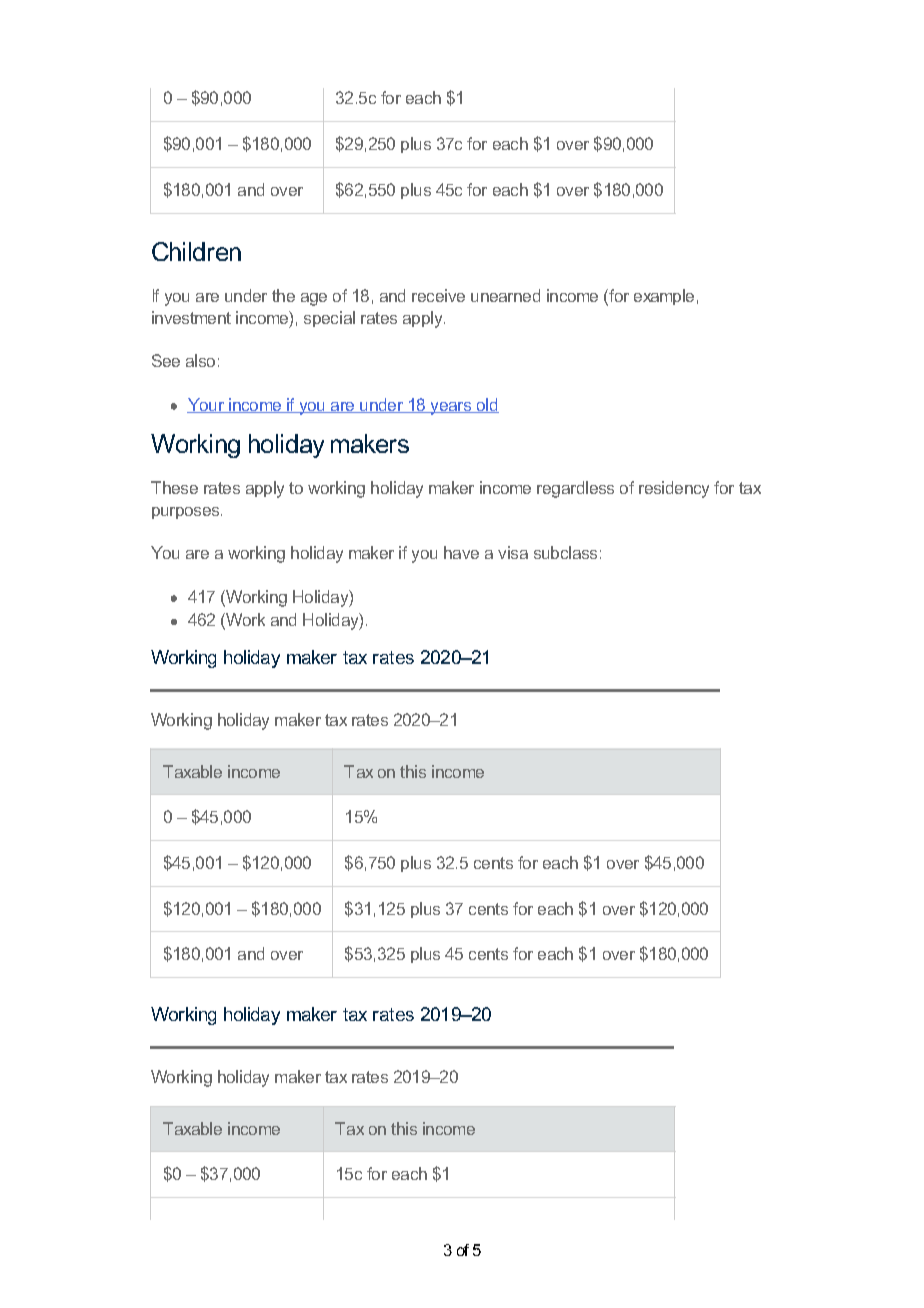 This screenshot has width=924, height=1308. I want to click on Children, so click(196, 251).
